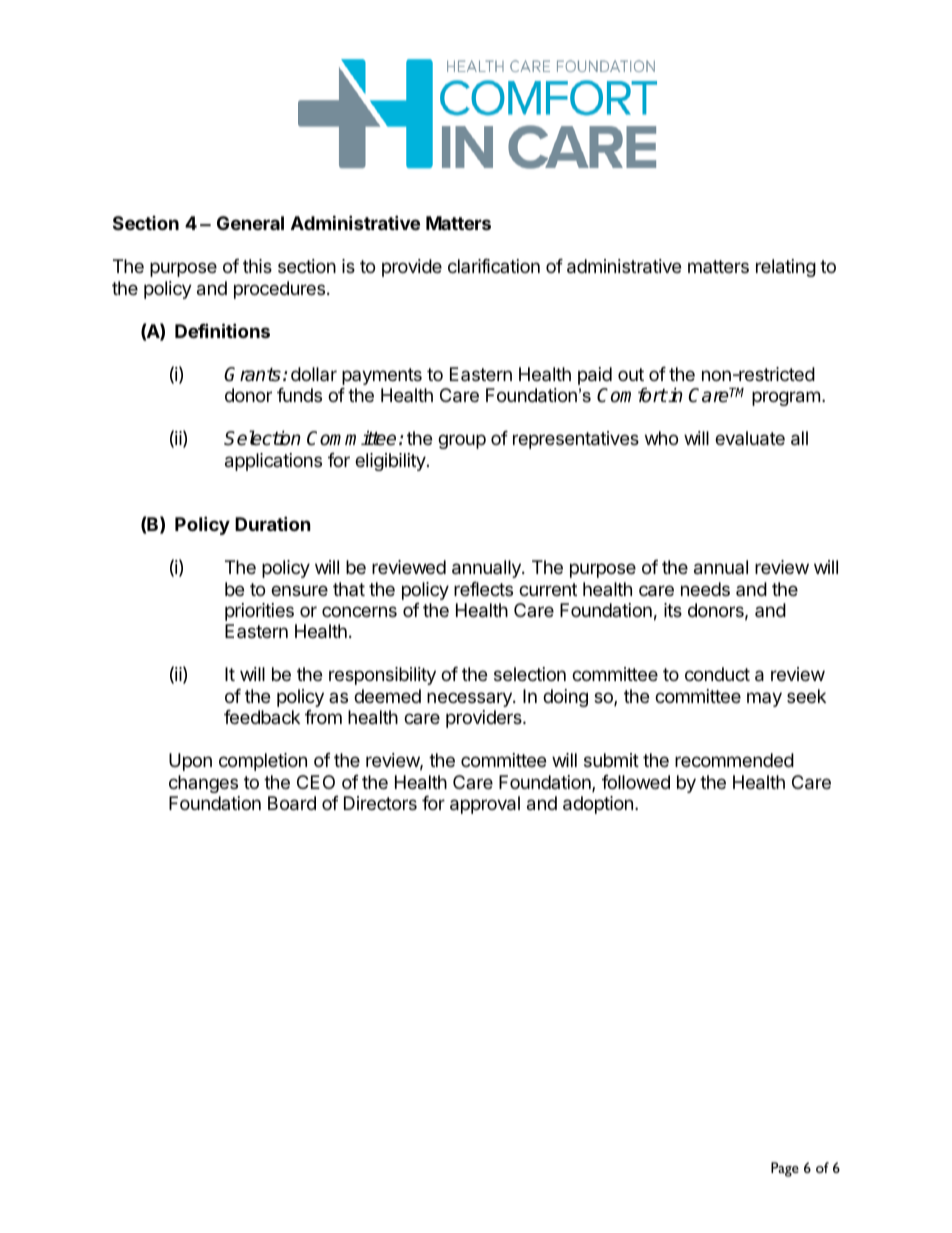 This document has height=1233, width=952. Describe the element at coordinates (485, 805) in the document. I see `approval` at that location.
